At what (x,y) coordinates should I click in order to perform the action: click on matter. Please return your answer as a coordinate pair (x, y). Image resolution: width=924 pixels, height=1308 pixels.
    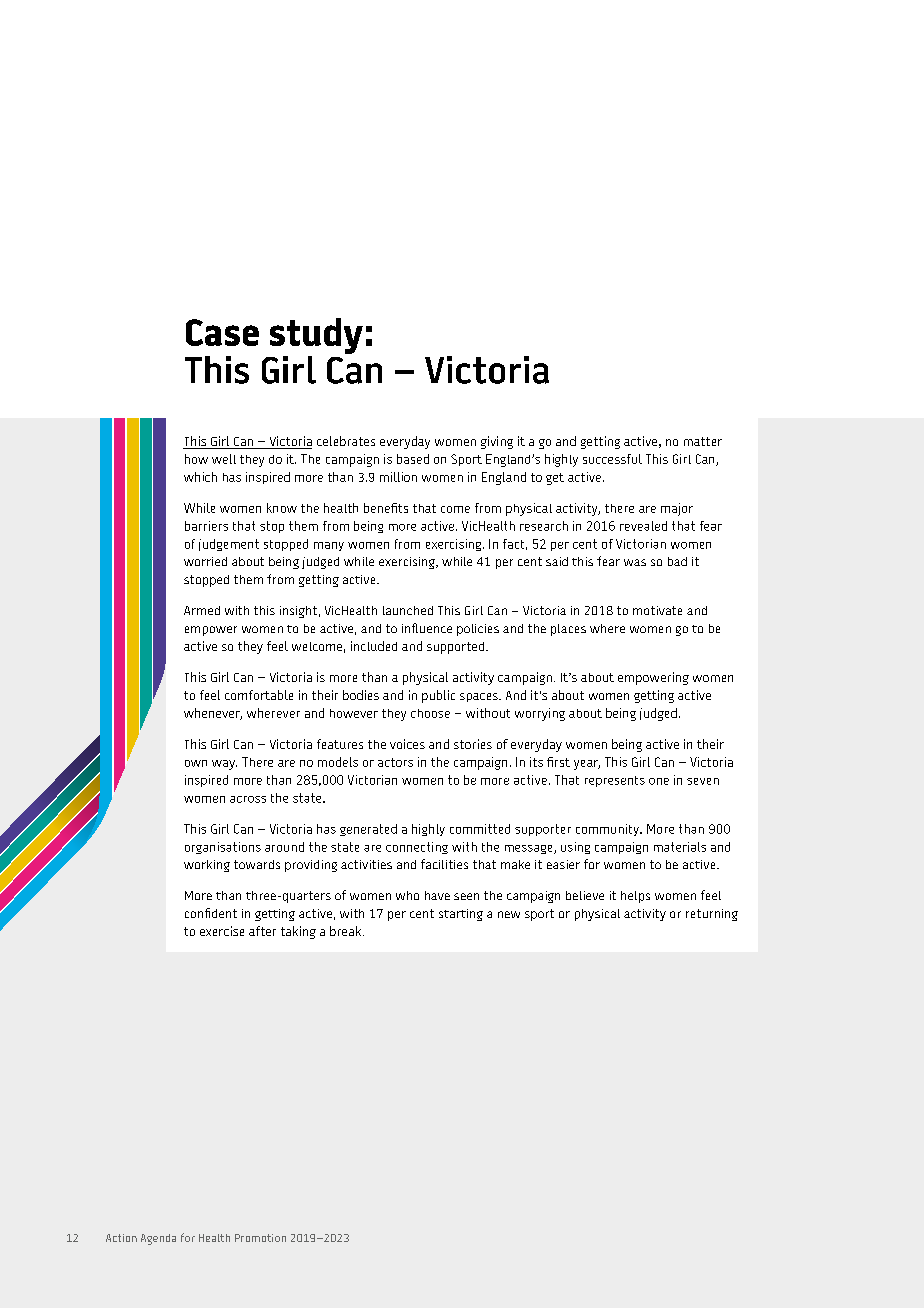
    Looking at the image, I should click on (703, 441).
